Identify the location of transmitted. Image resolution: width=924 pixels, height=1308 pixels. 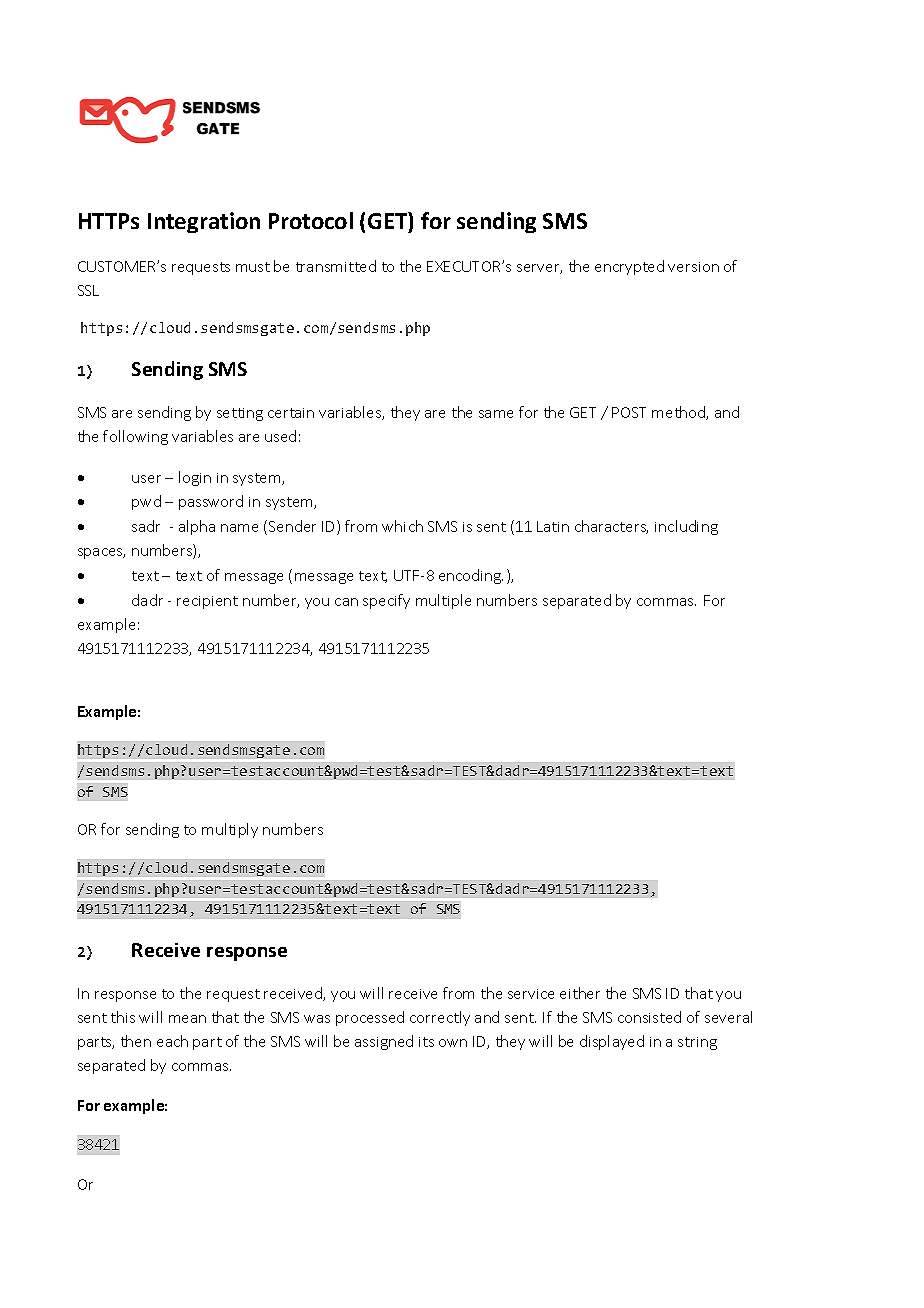
(336, 266).
